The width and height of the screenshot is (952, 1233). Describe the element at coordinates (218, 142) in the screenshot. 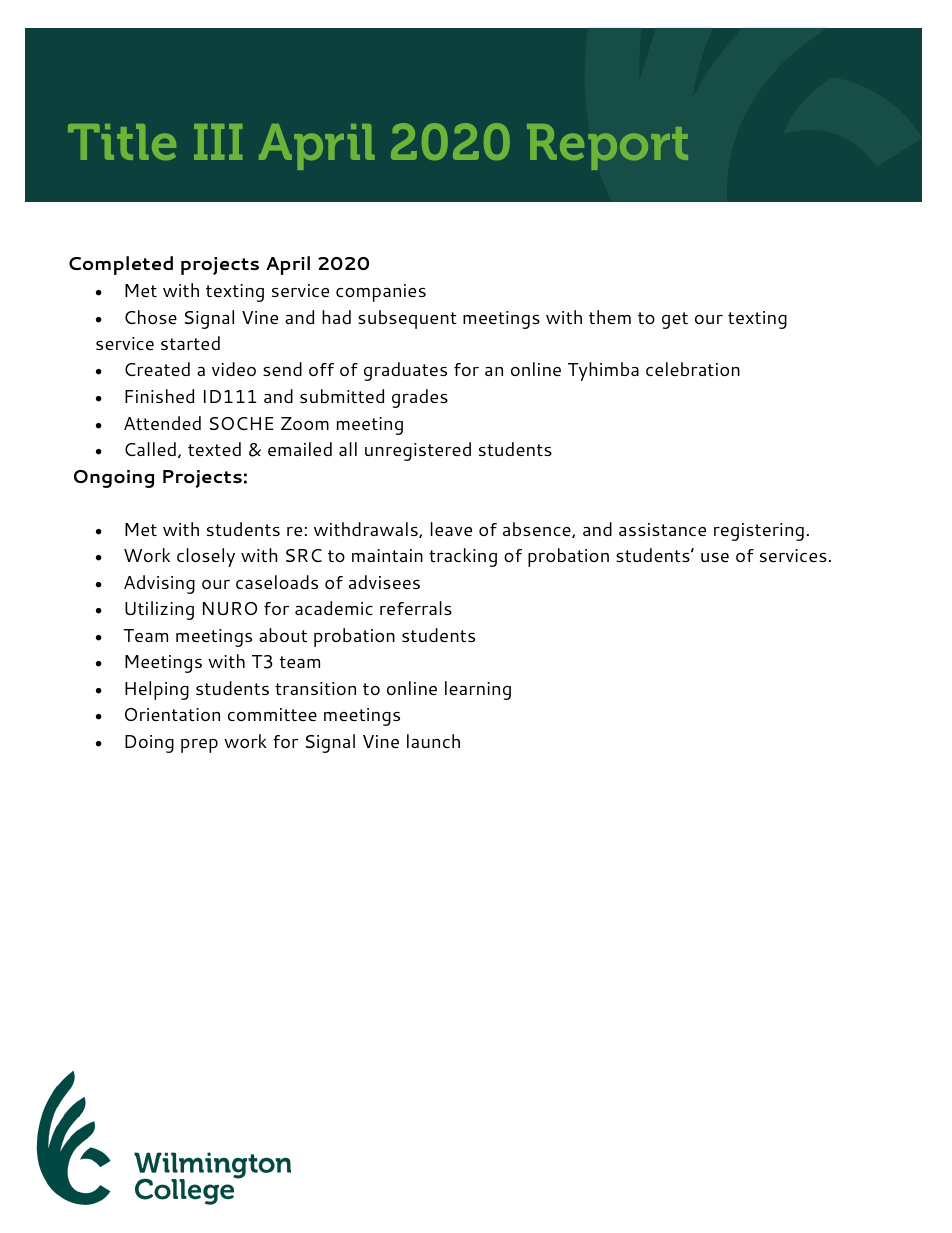

I see `III` at that location.
